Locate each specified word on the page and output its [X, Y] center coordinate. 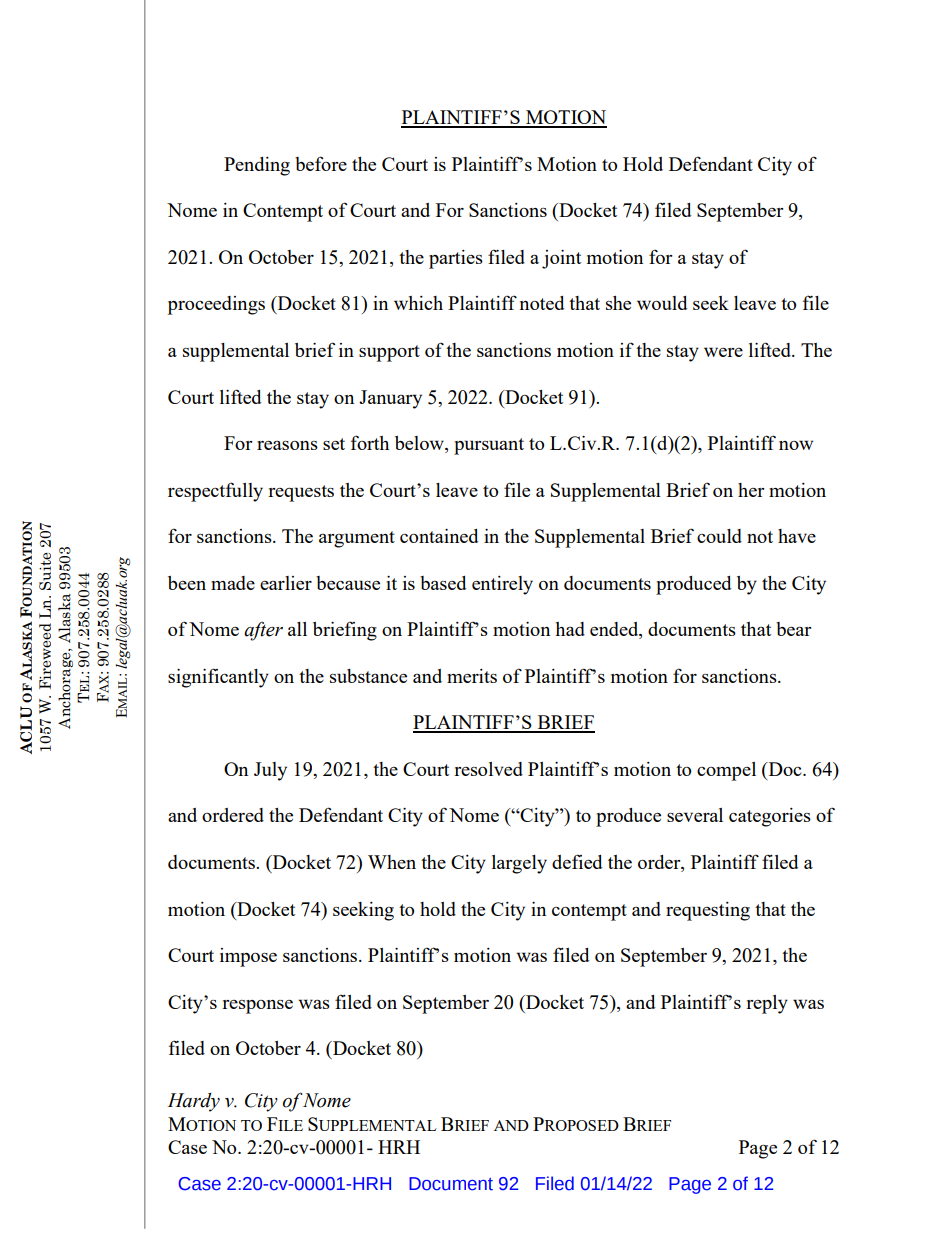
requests [301, 493]
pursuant [489, 446]
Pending [257, 166]
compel [726, 771]
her [751, 490]
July [270, 771]
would [662, 303]
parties [456, 259]
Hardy [194, 1102]
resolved [488, 769]
